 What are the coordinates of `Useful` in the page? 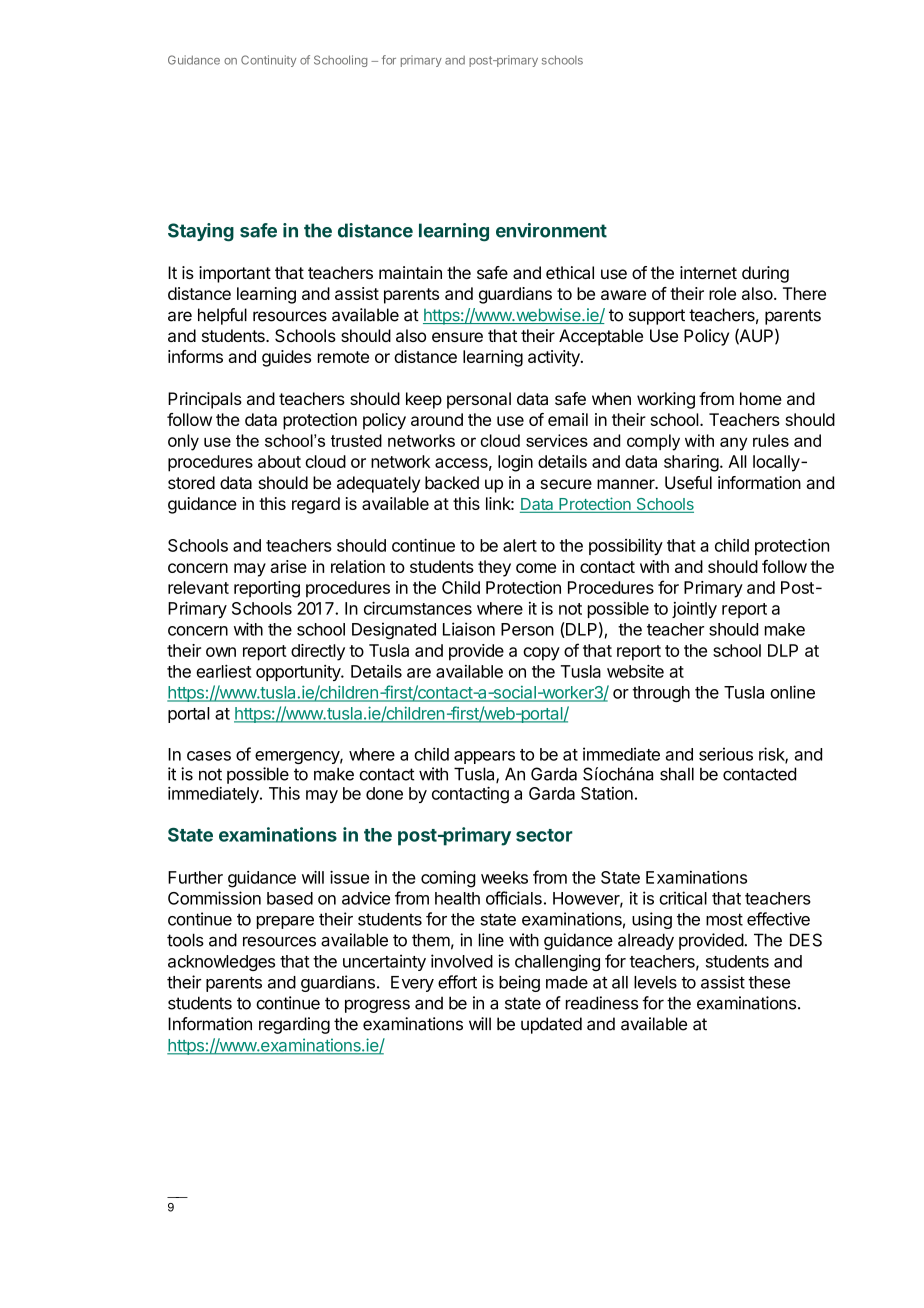 It's located at (688, 482).
